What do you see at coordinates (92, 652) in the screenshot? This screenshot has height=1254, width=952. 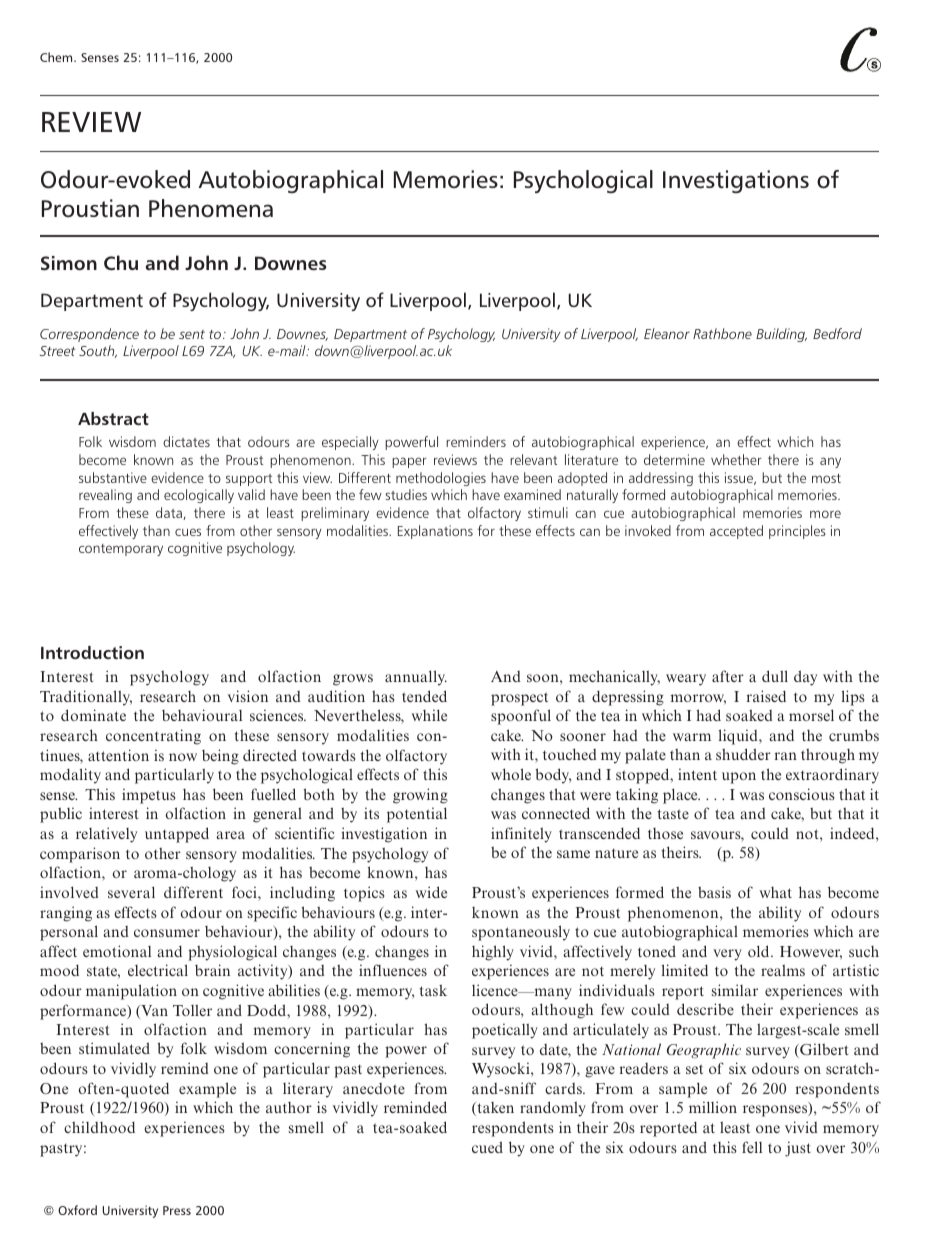 I see `Introduction` at bounding box center [92, 652].
